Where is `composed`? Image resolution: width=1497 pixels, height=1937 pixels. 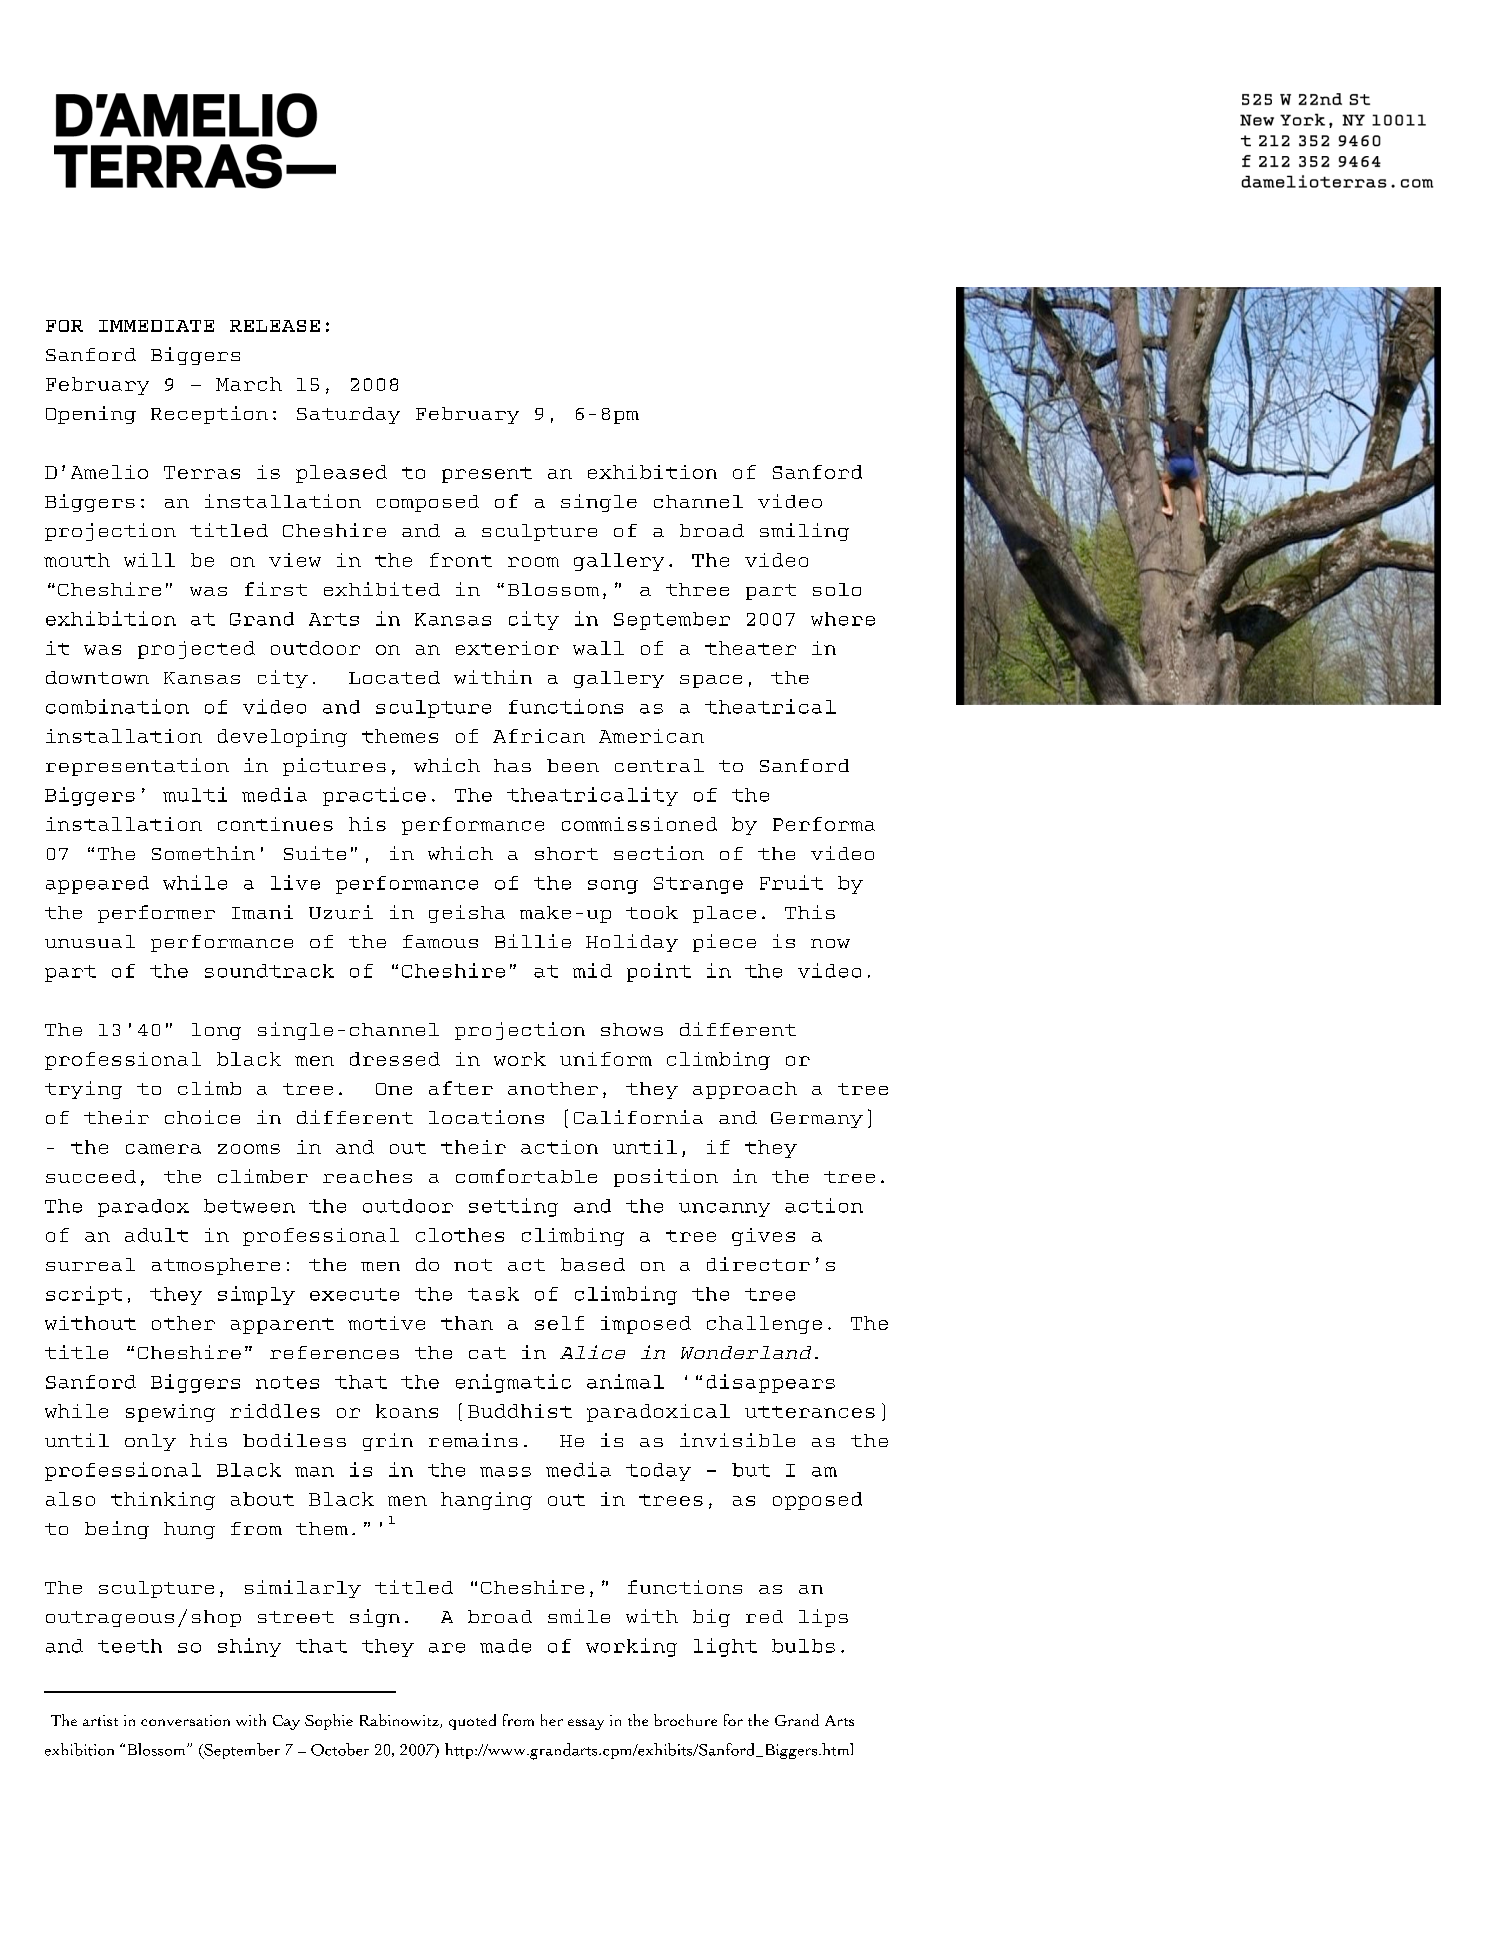 composed is located at coordinates (428, 503).
